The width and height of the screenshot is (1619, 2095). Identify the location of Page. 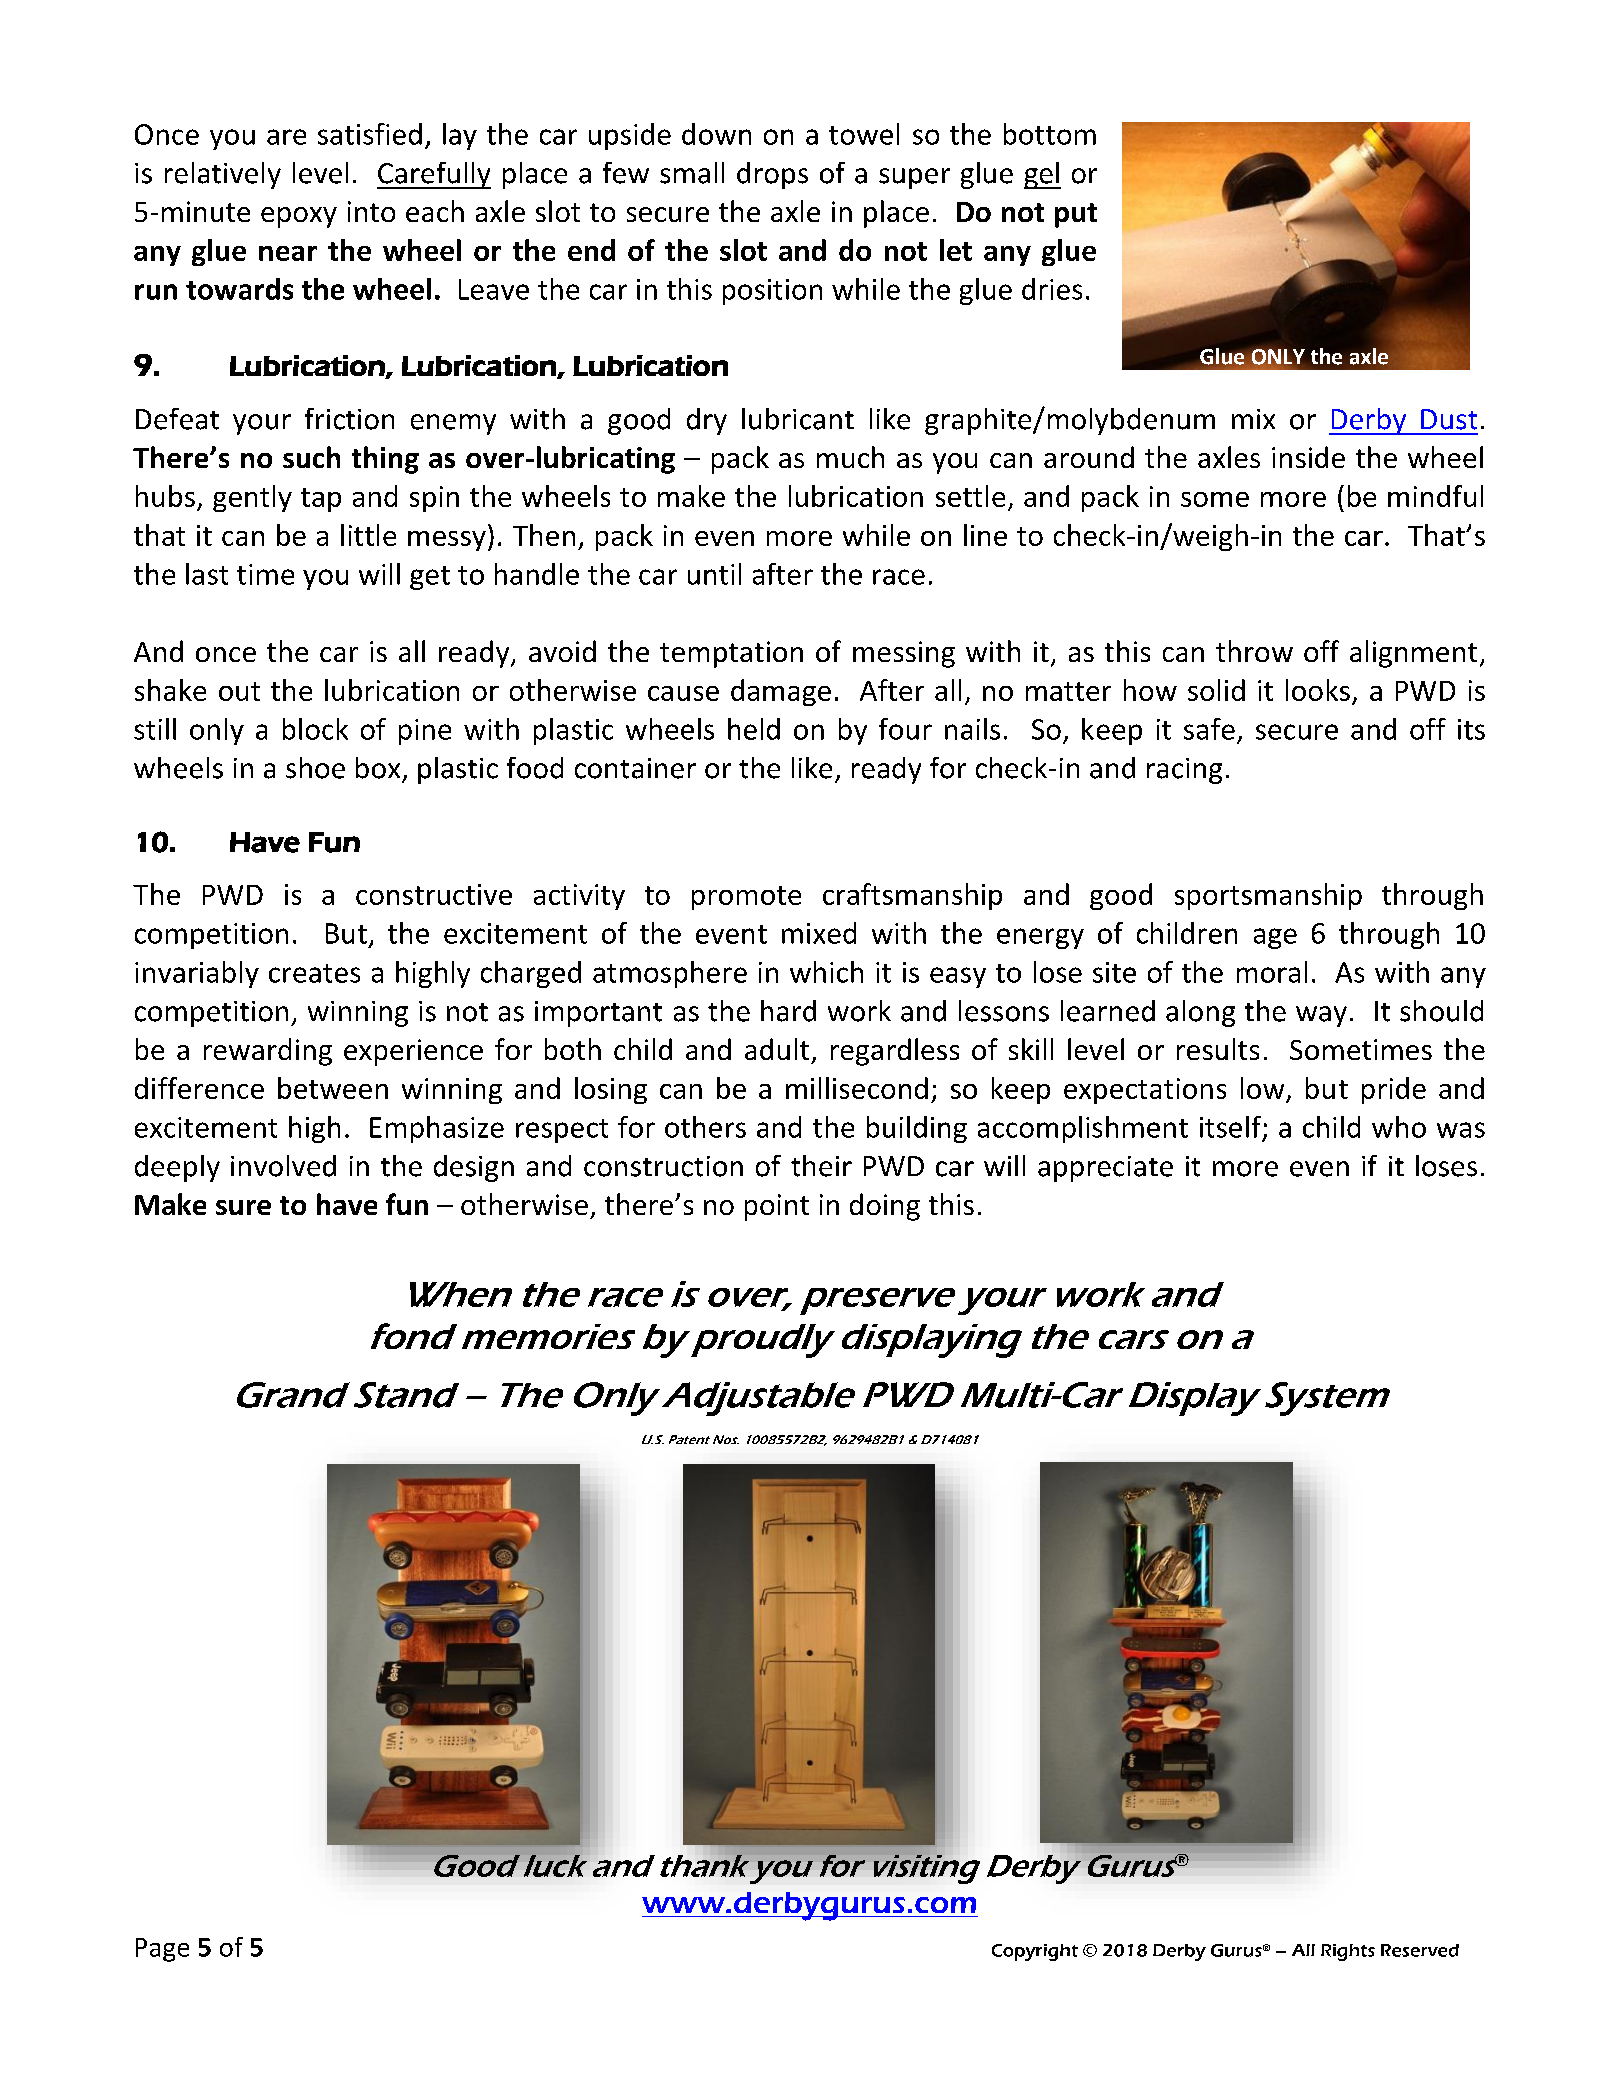
(162, 1950).
